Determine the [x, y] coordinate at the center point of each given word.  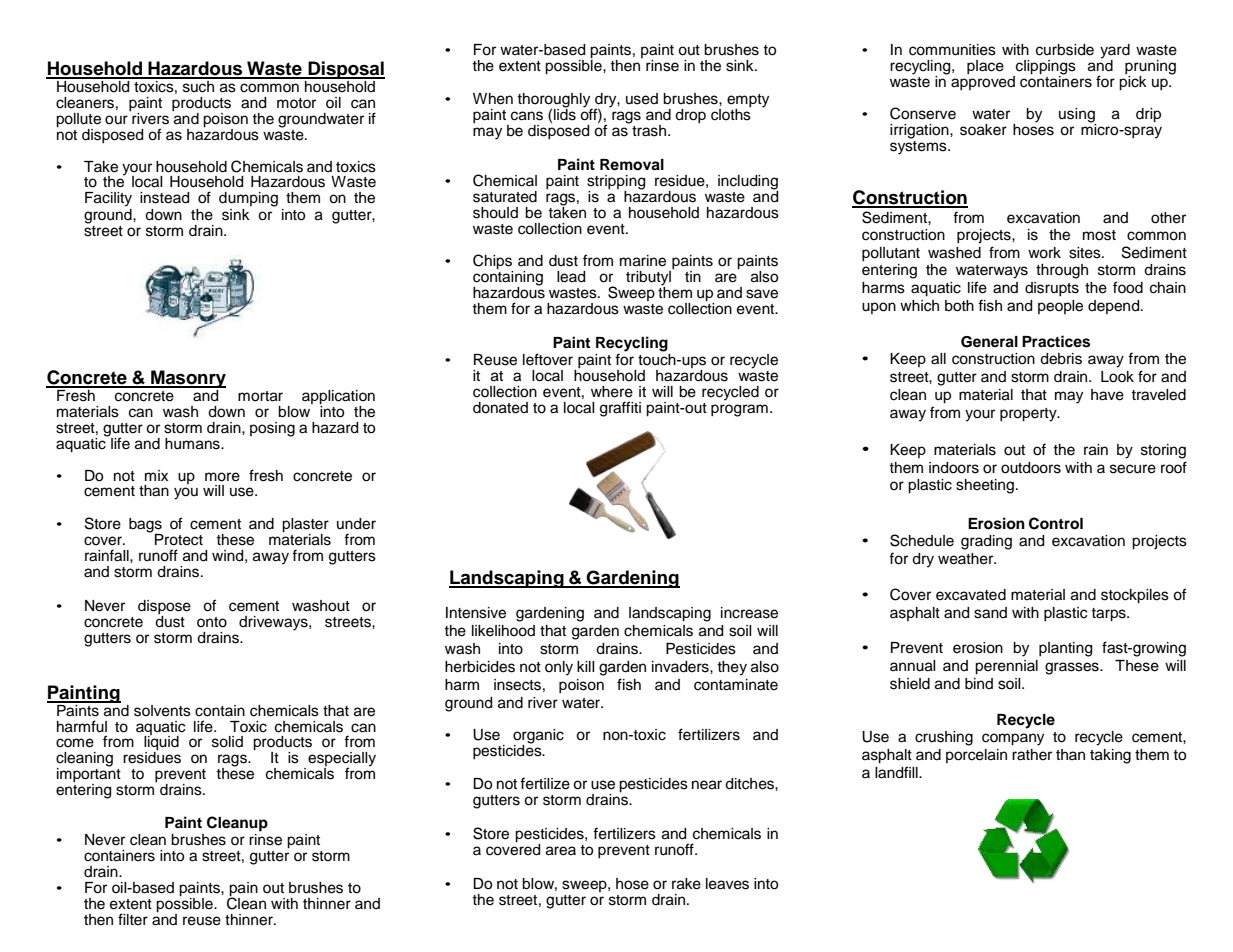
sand [990, 613]
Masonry [187, 380]
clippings [1046, 67]
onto [212, 622]
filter [133, 919]
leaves [727, 884]
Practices [1056, 341]
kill [586, 666]
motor [296, 103]
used [642, 99]
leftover [548, 359]
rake [686, 884]
